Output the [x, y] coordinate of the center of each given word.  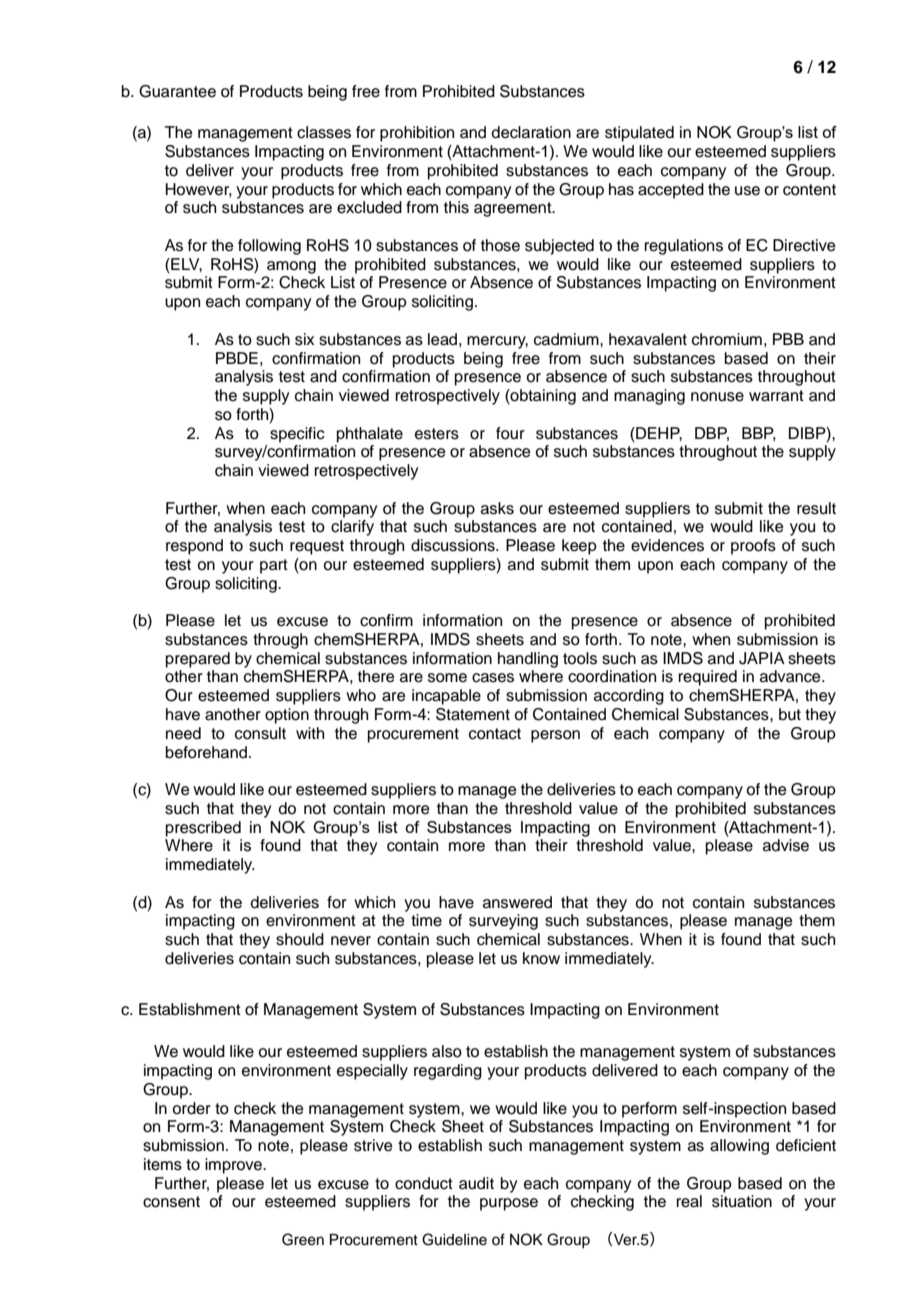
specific [297, 435]
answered [517, 902]
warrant [776, 396]
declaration [531, 132]
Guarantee [177, 91]
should [300, 939]
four [510, 433]
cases [493, 678]
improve [234, 1166]
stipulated [639, 134]
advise [786, 845]
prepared [198, 660]
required [708, 678]
